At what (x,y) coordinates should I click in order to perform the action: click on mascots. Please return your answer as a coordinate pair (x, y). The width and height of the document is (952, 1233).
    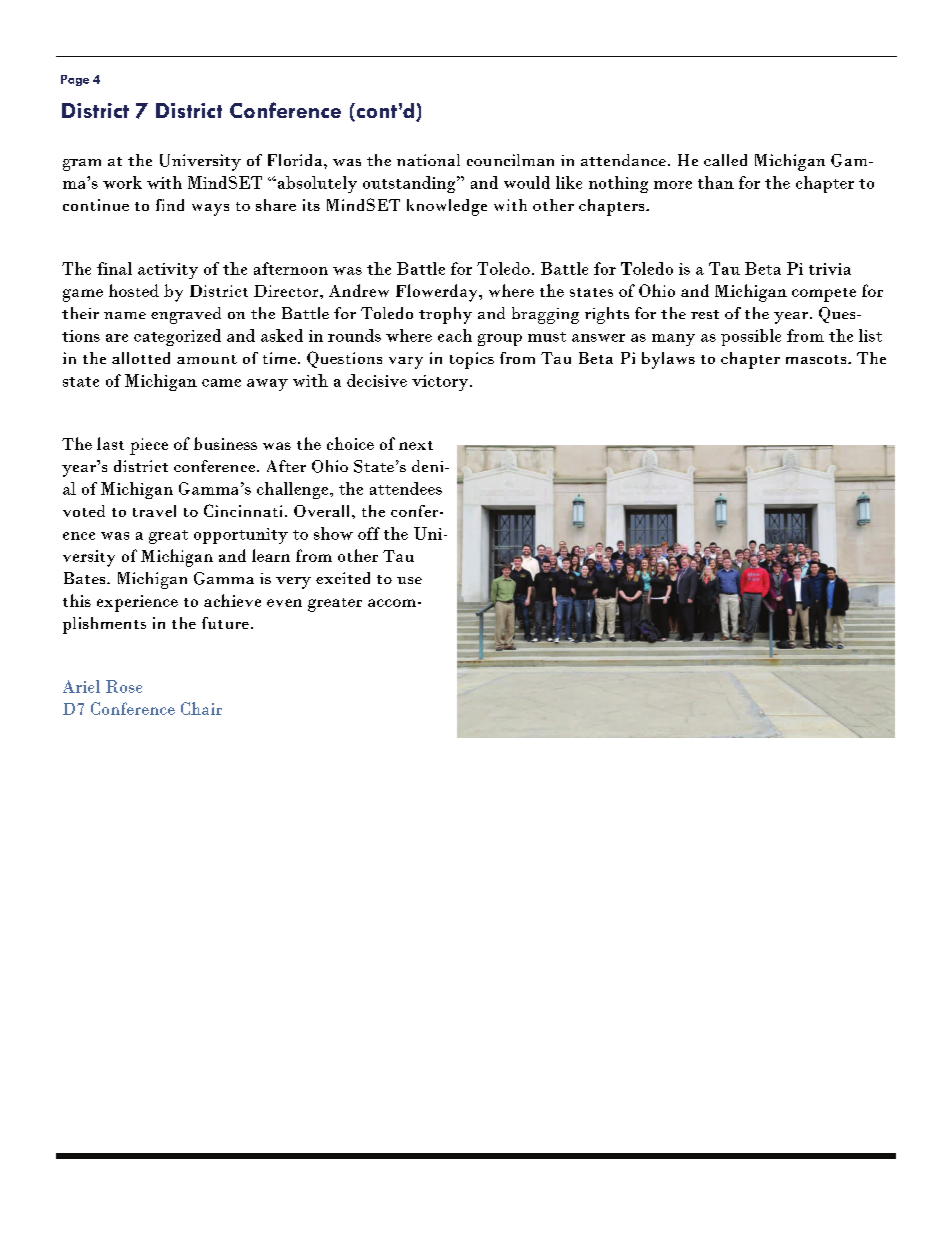
    Looking at the image, I should click on (817, 359).
